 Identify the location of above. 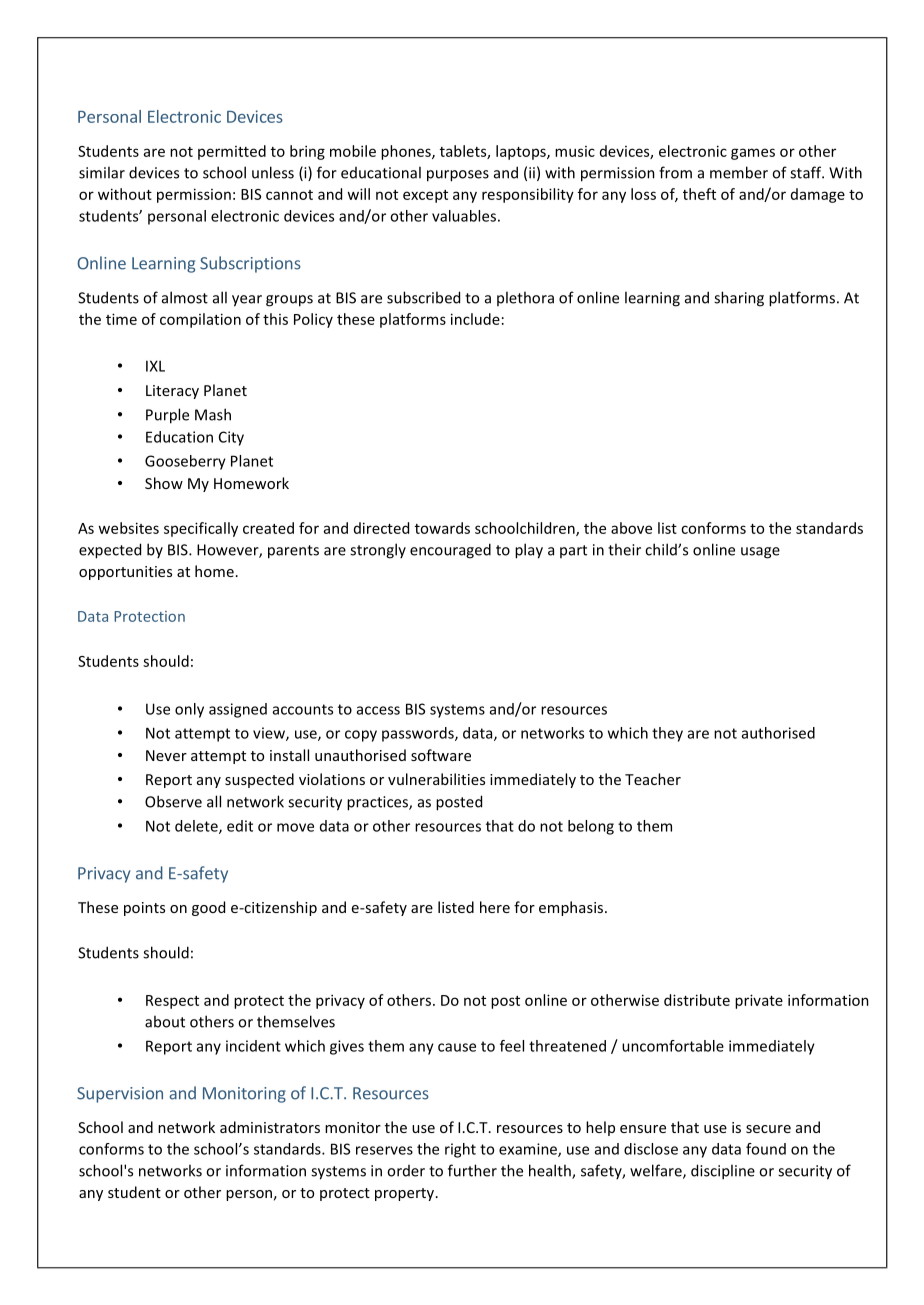
(631, 528).
